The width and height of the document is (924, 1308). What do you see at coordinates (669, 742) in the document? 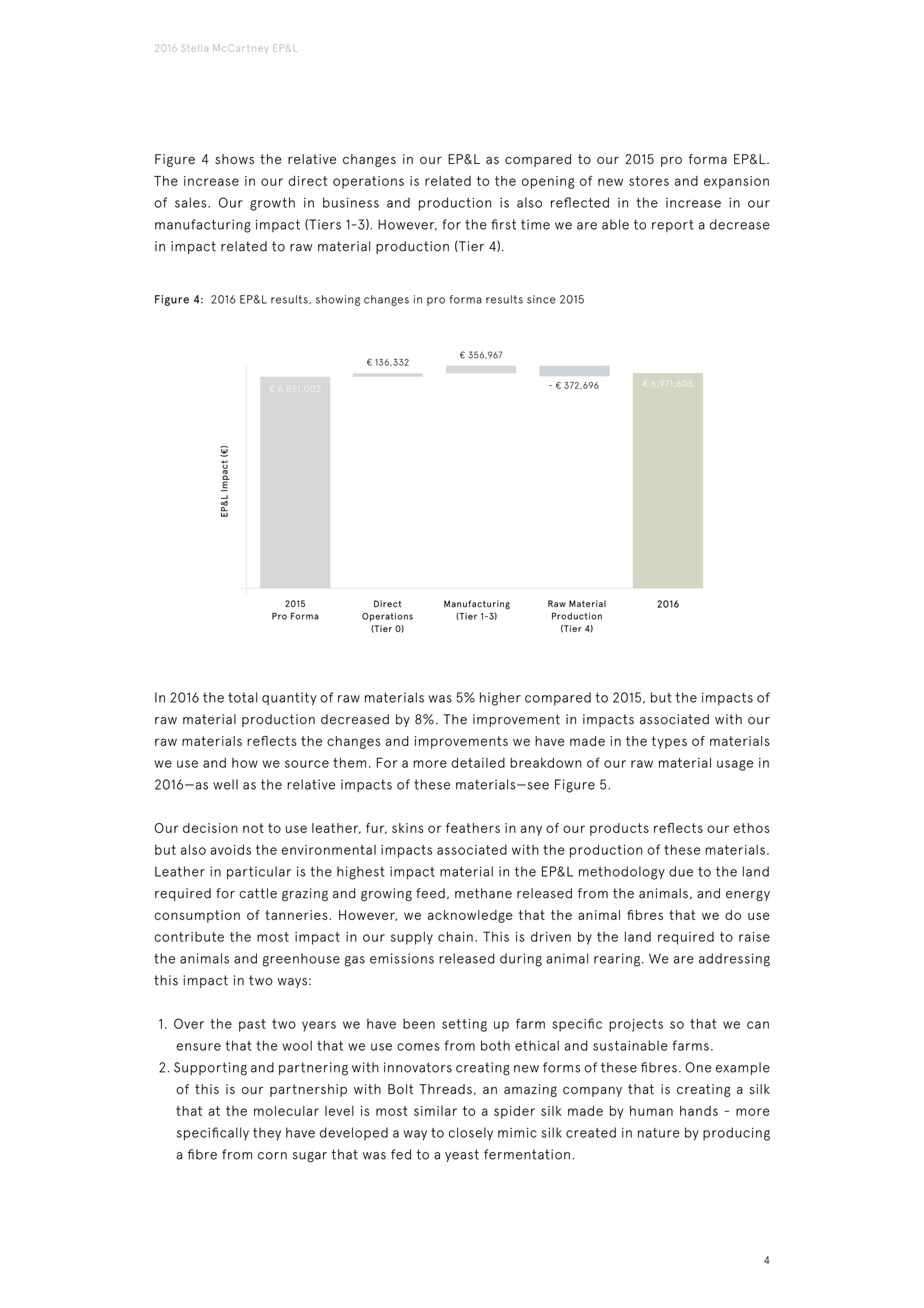
I see `types` at bounding box center [669, 742].
